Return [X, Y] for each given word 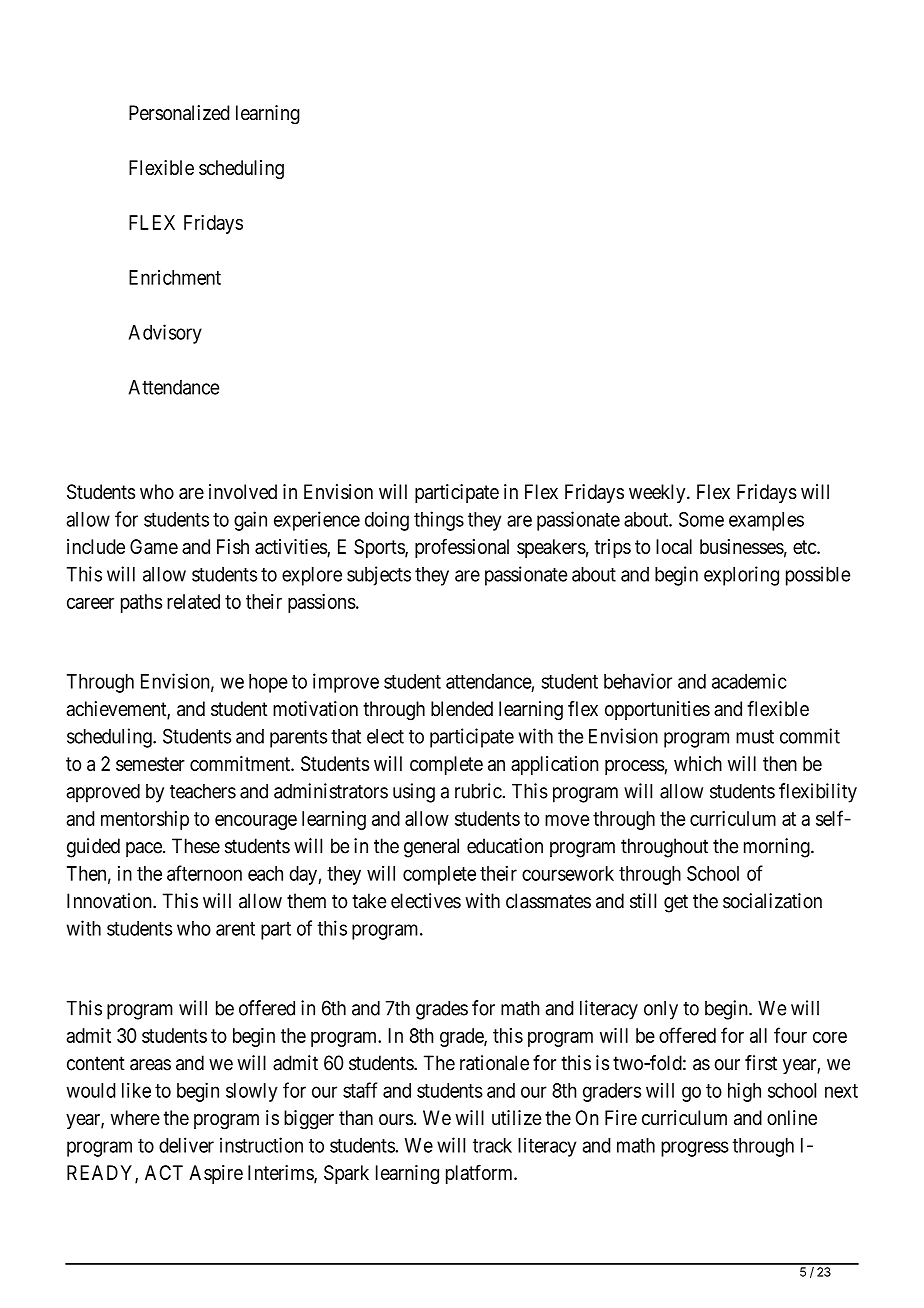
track [492, 1145]
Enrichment [175, 277]
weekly [658, 493]
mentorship [145, 820]
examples [766, 521]
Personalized [179, 113]
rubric [478, 791]
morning [778, 848]
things [439, 521]
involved [243, 492]
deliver [186, 1145]
